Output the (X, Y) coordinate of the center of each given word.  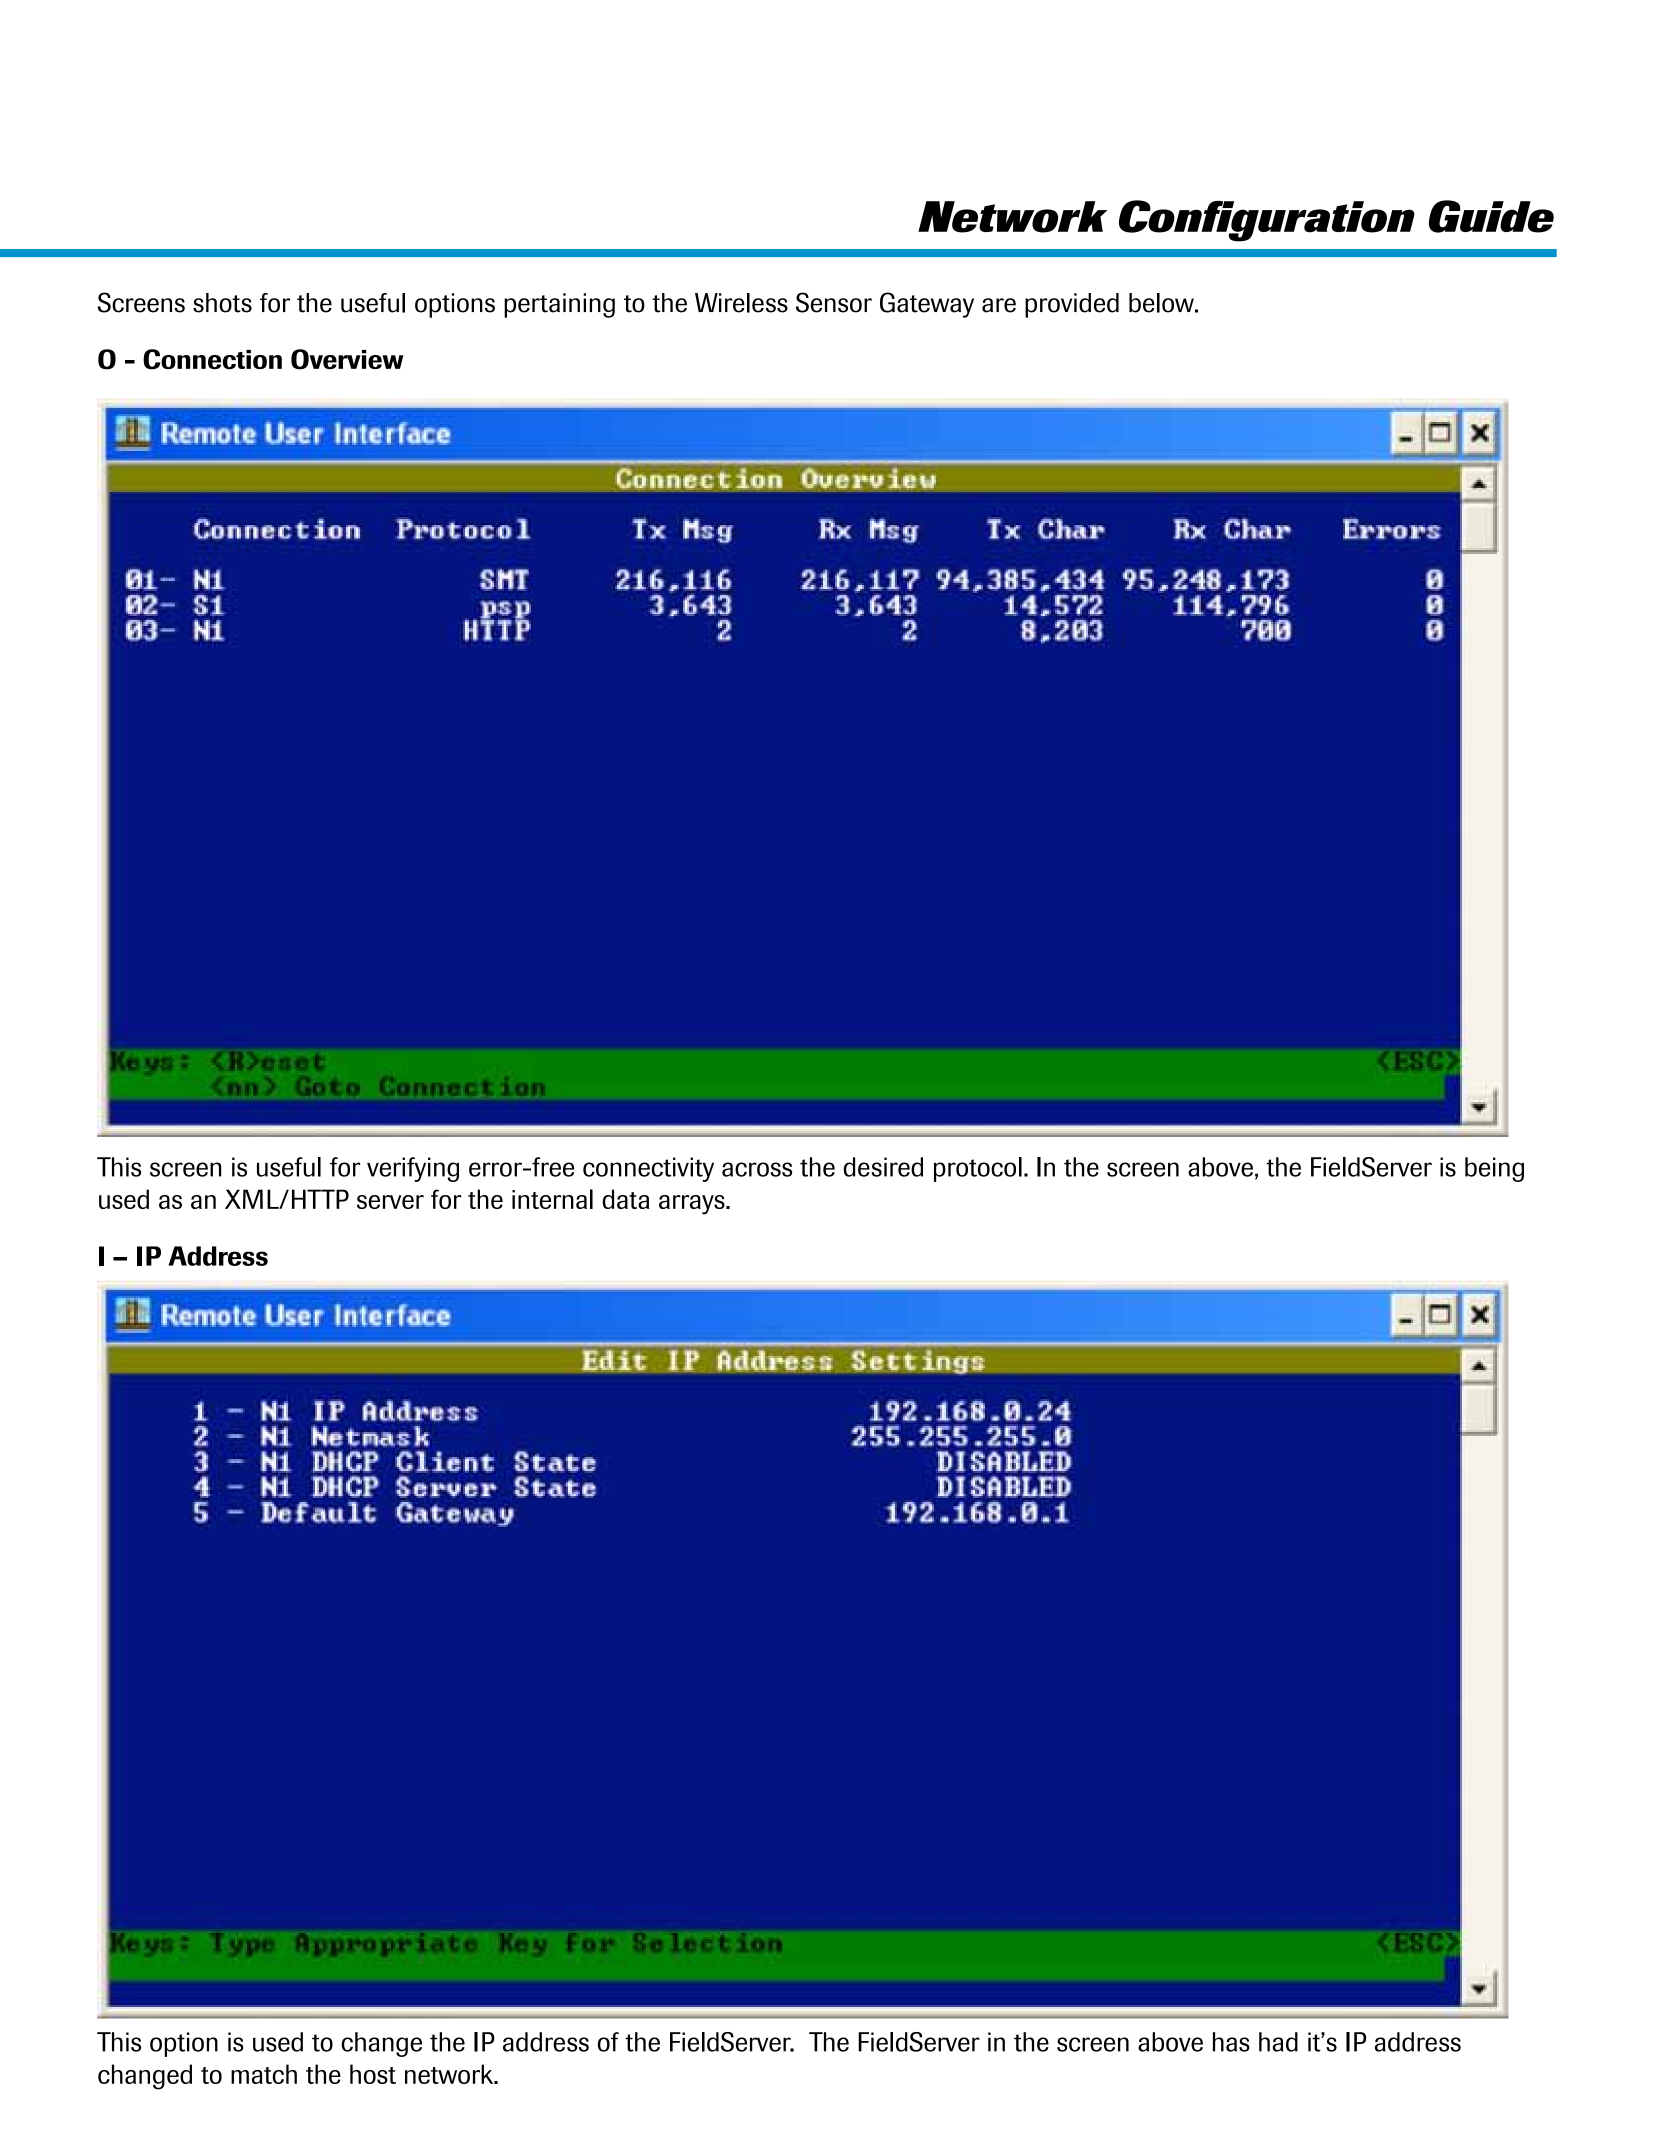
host (373, 2074)
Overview (347, 359)
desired (883, 1167)
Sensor (834, 302)
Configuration (1267, 221)
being (1494, 1169)
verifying (413, 1169)
